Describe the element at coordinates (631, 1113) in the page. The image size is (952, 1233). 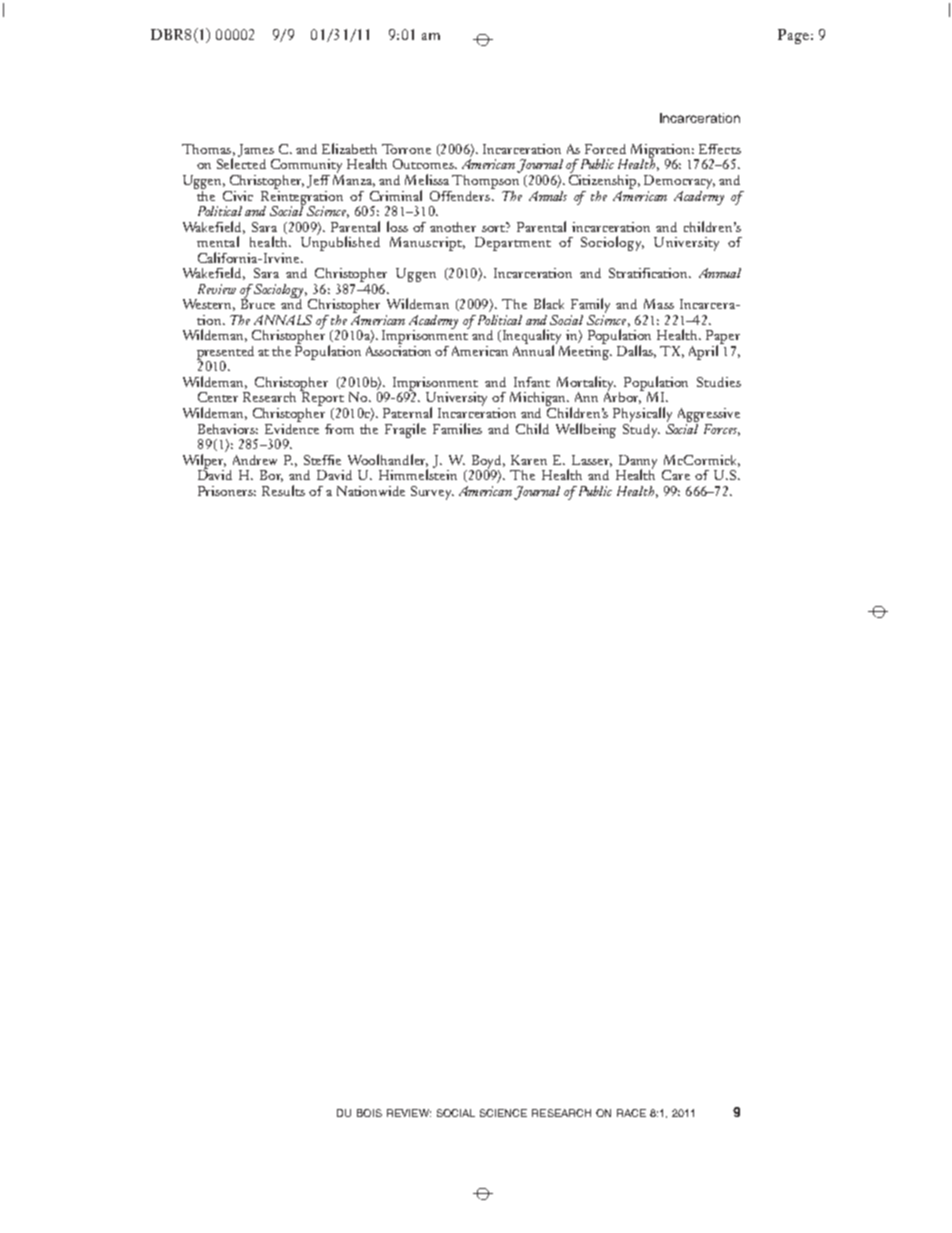
I see `RACE` at that location.
